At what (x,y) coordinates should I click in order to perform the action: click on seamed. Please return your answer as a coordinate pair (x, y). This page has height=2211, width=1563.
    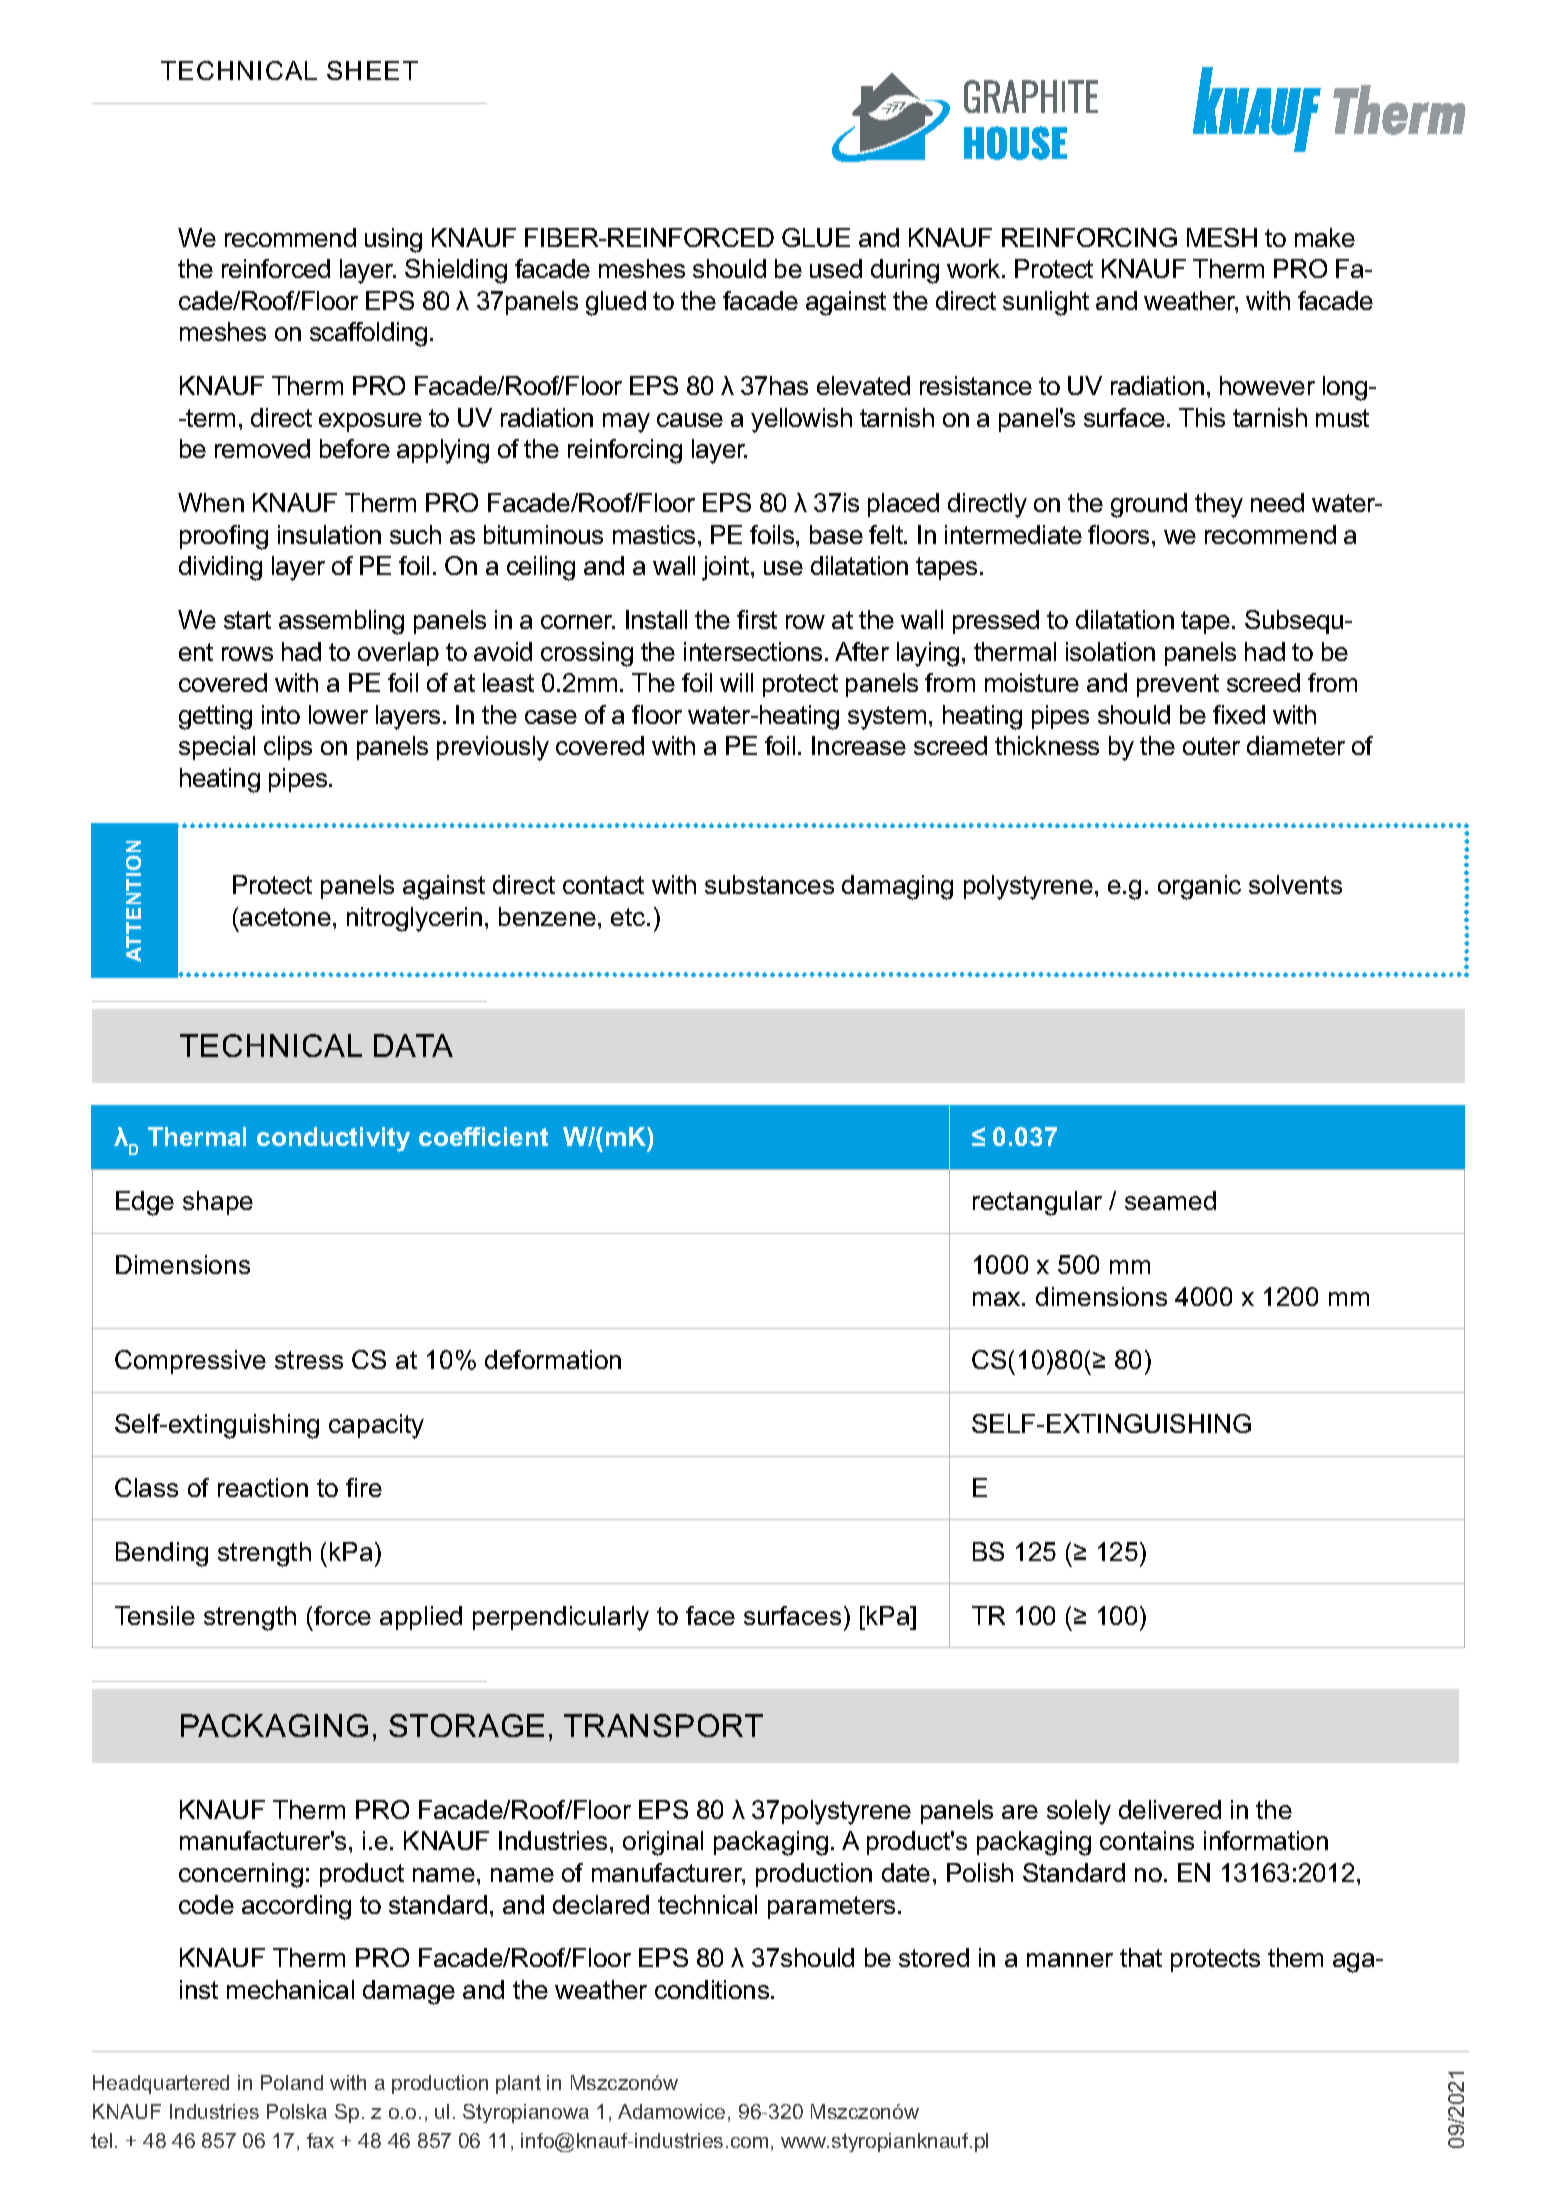
    Looking at the image, I should click on (1170, 1200).
